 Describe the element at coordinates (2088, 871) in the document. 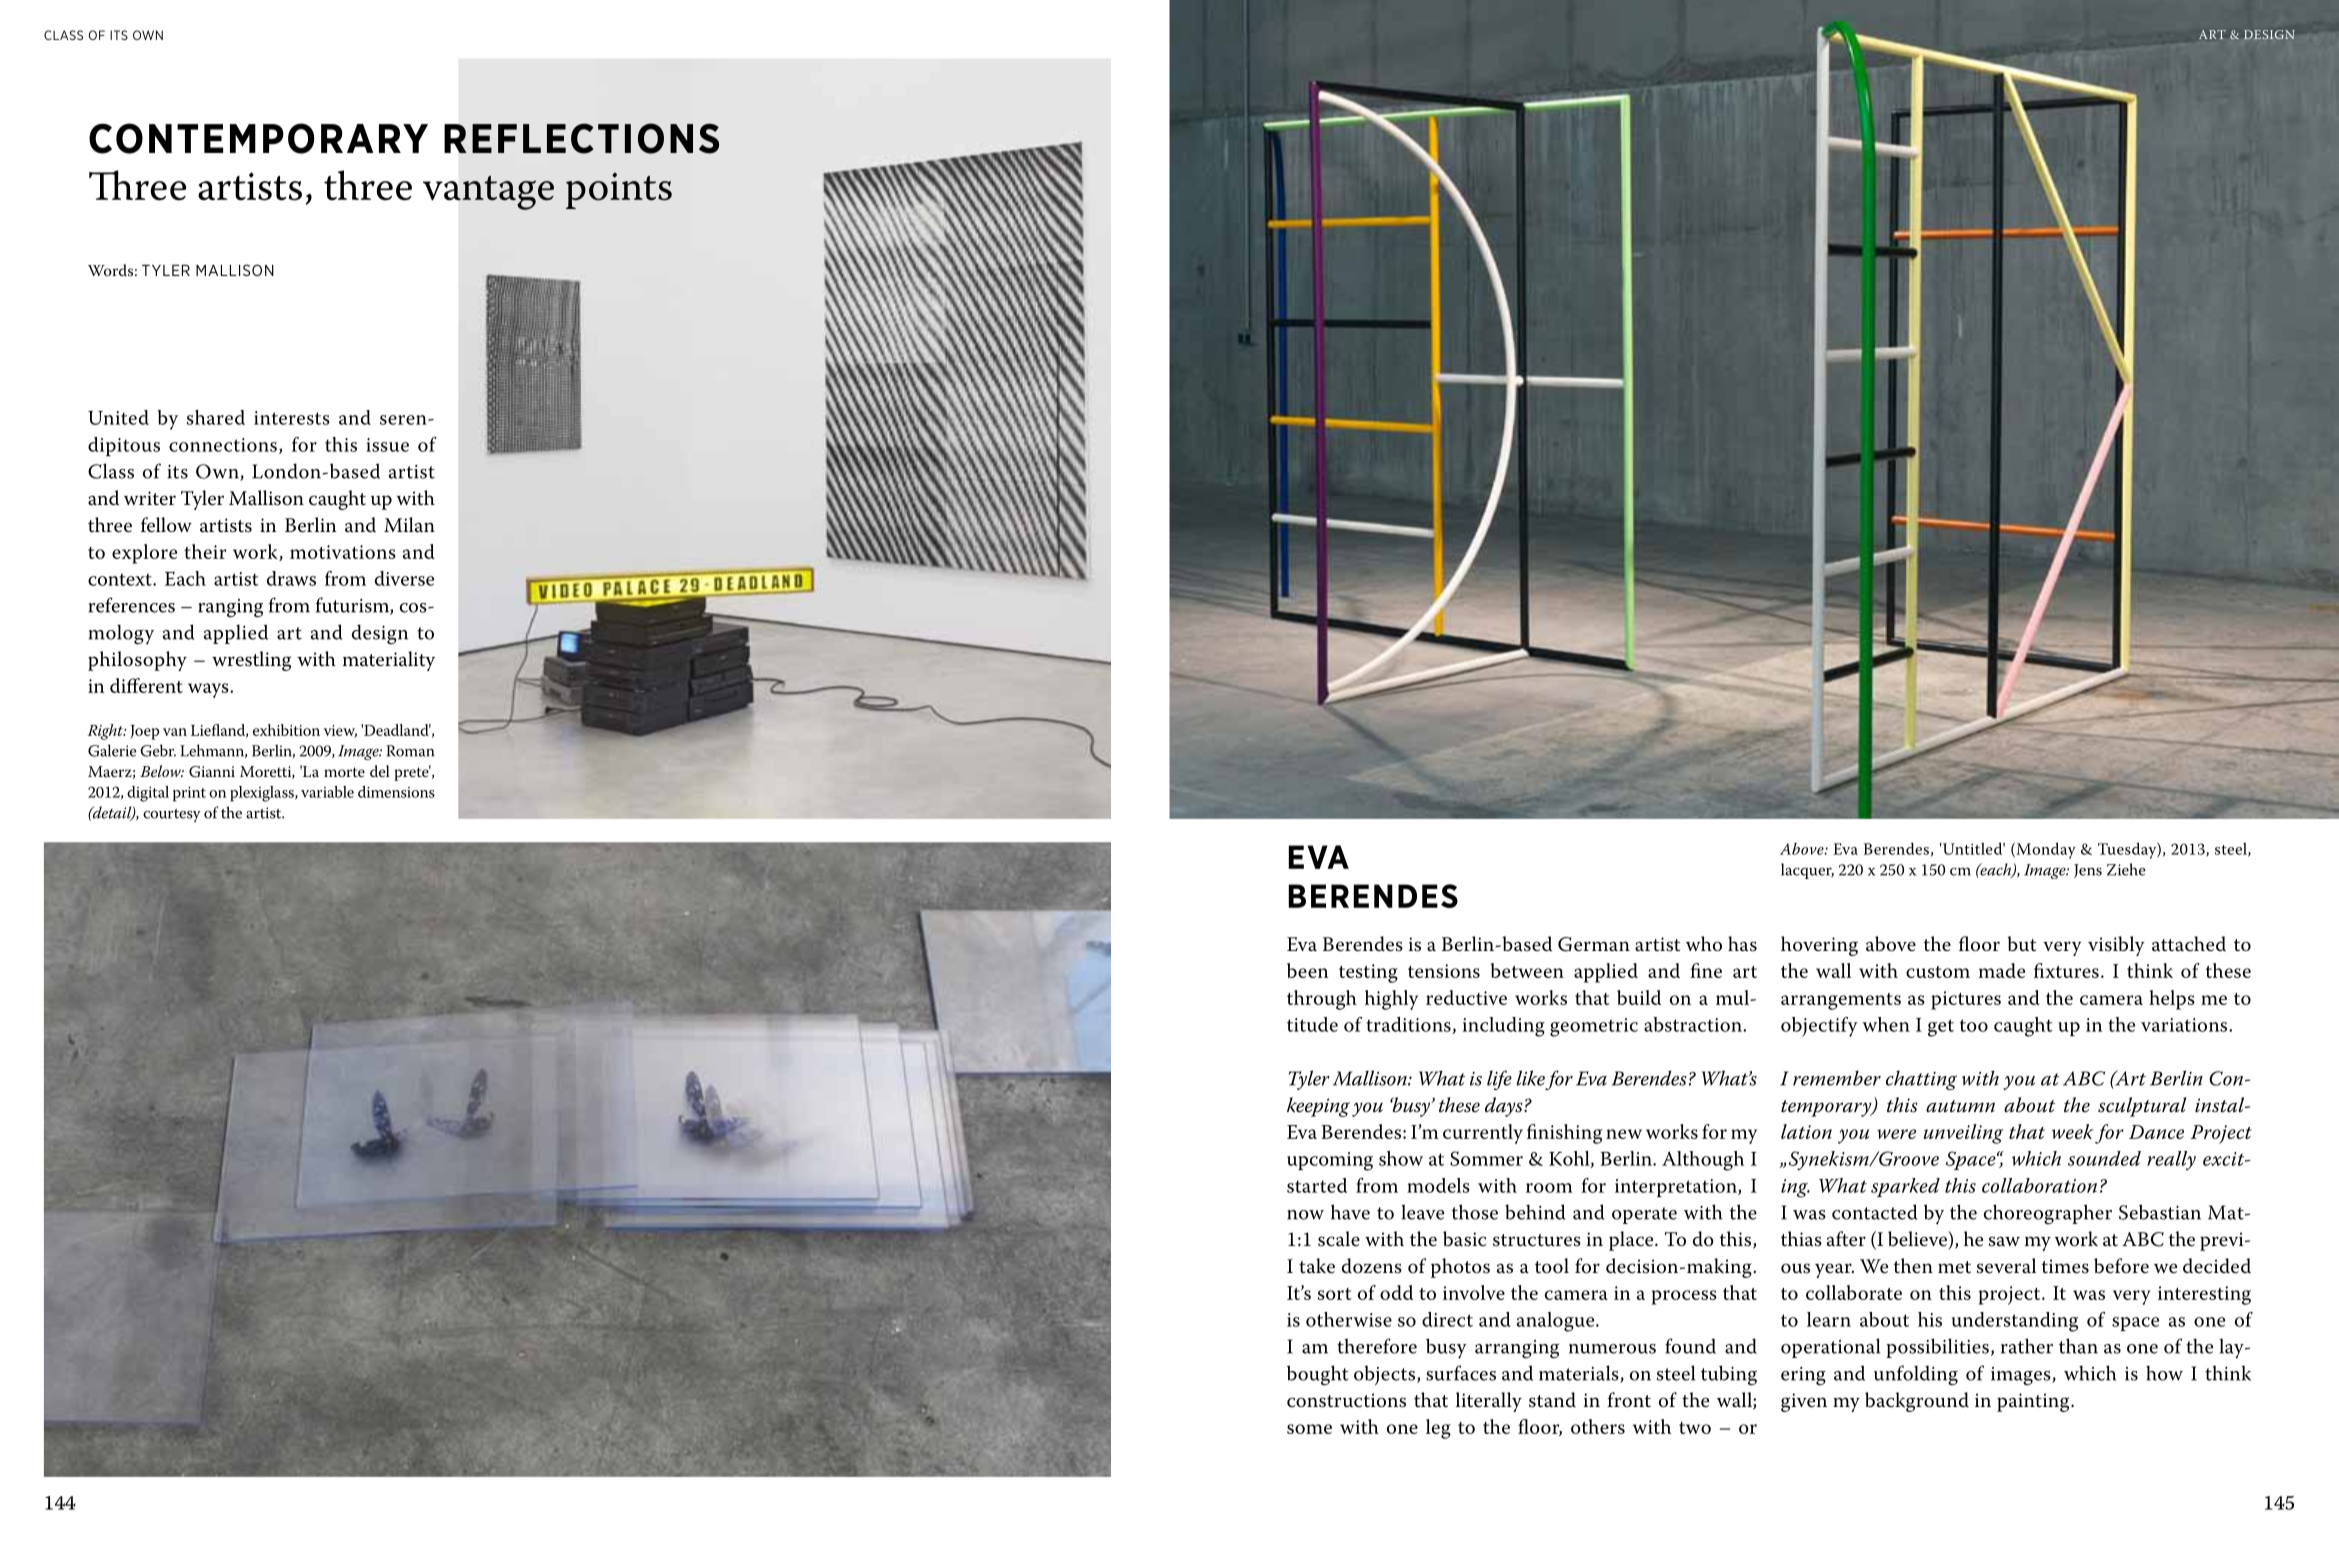

I see `Jens` at that location.
